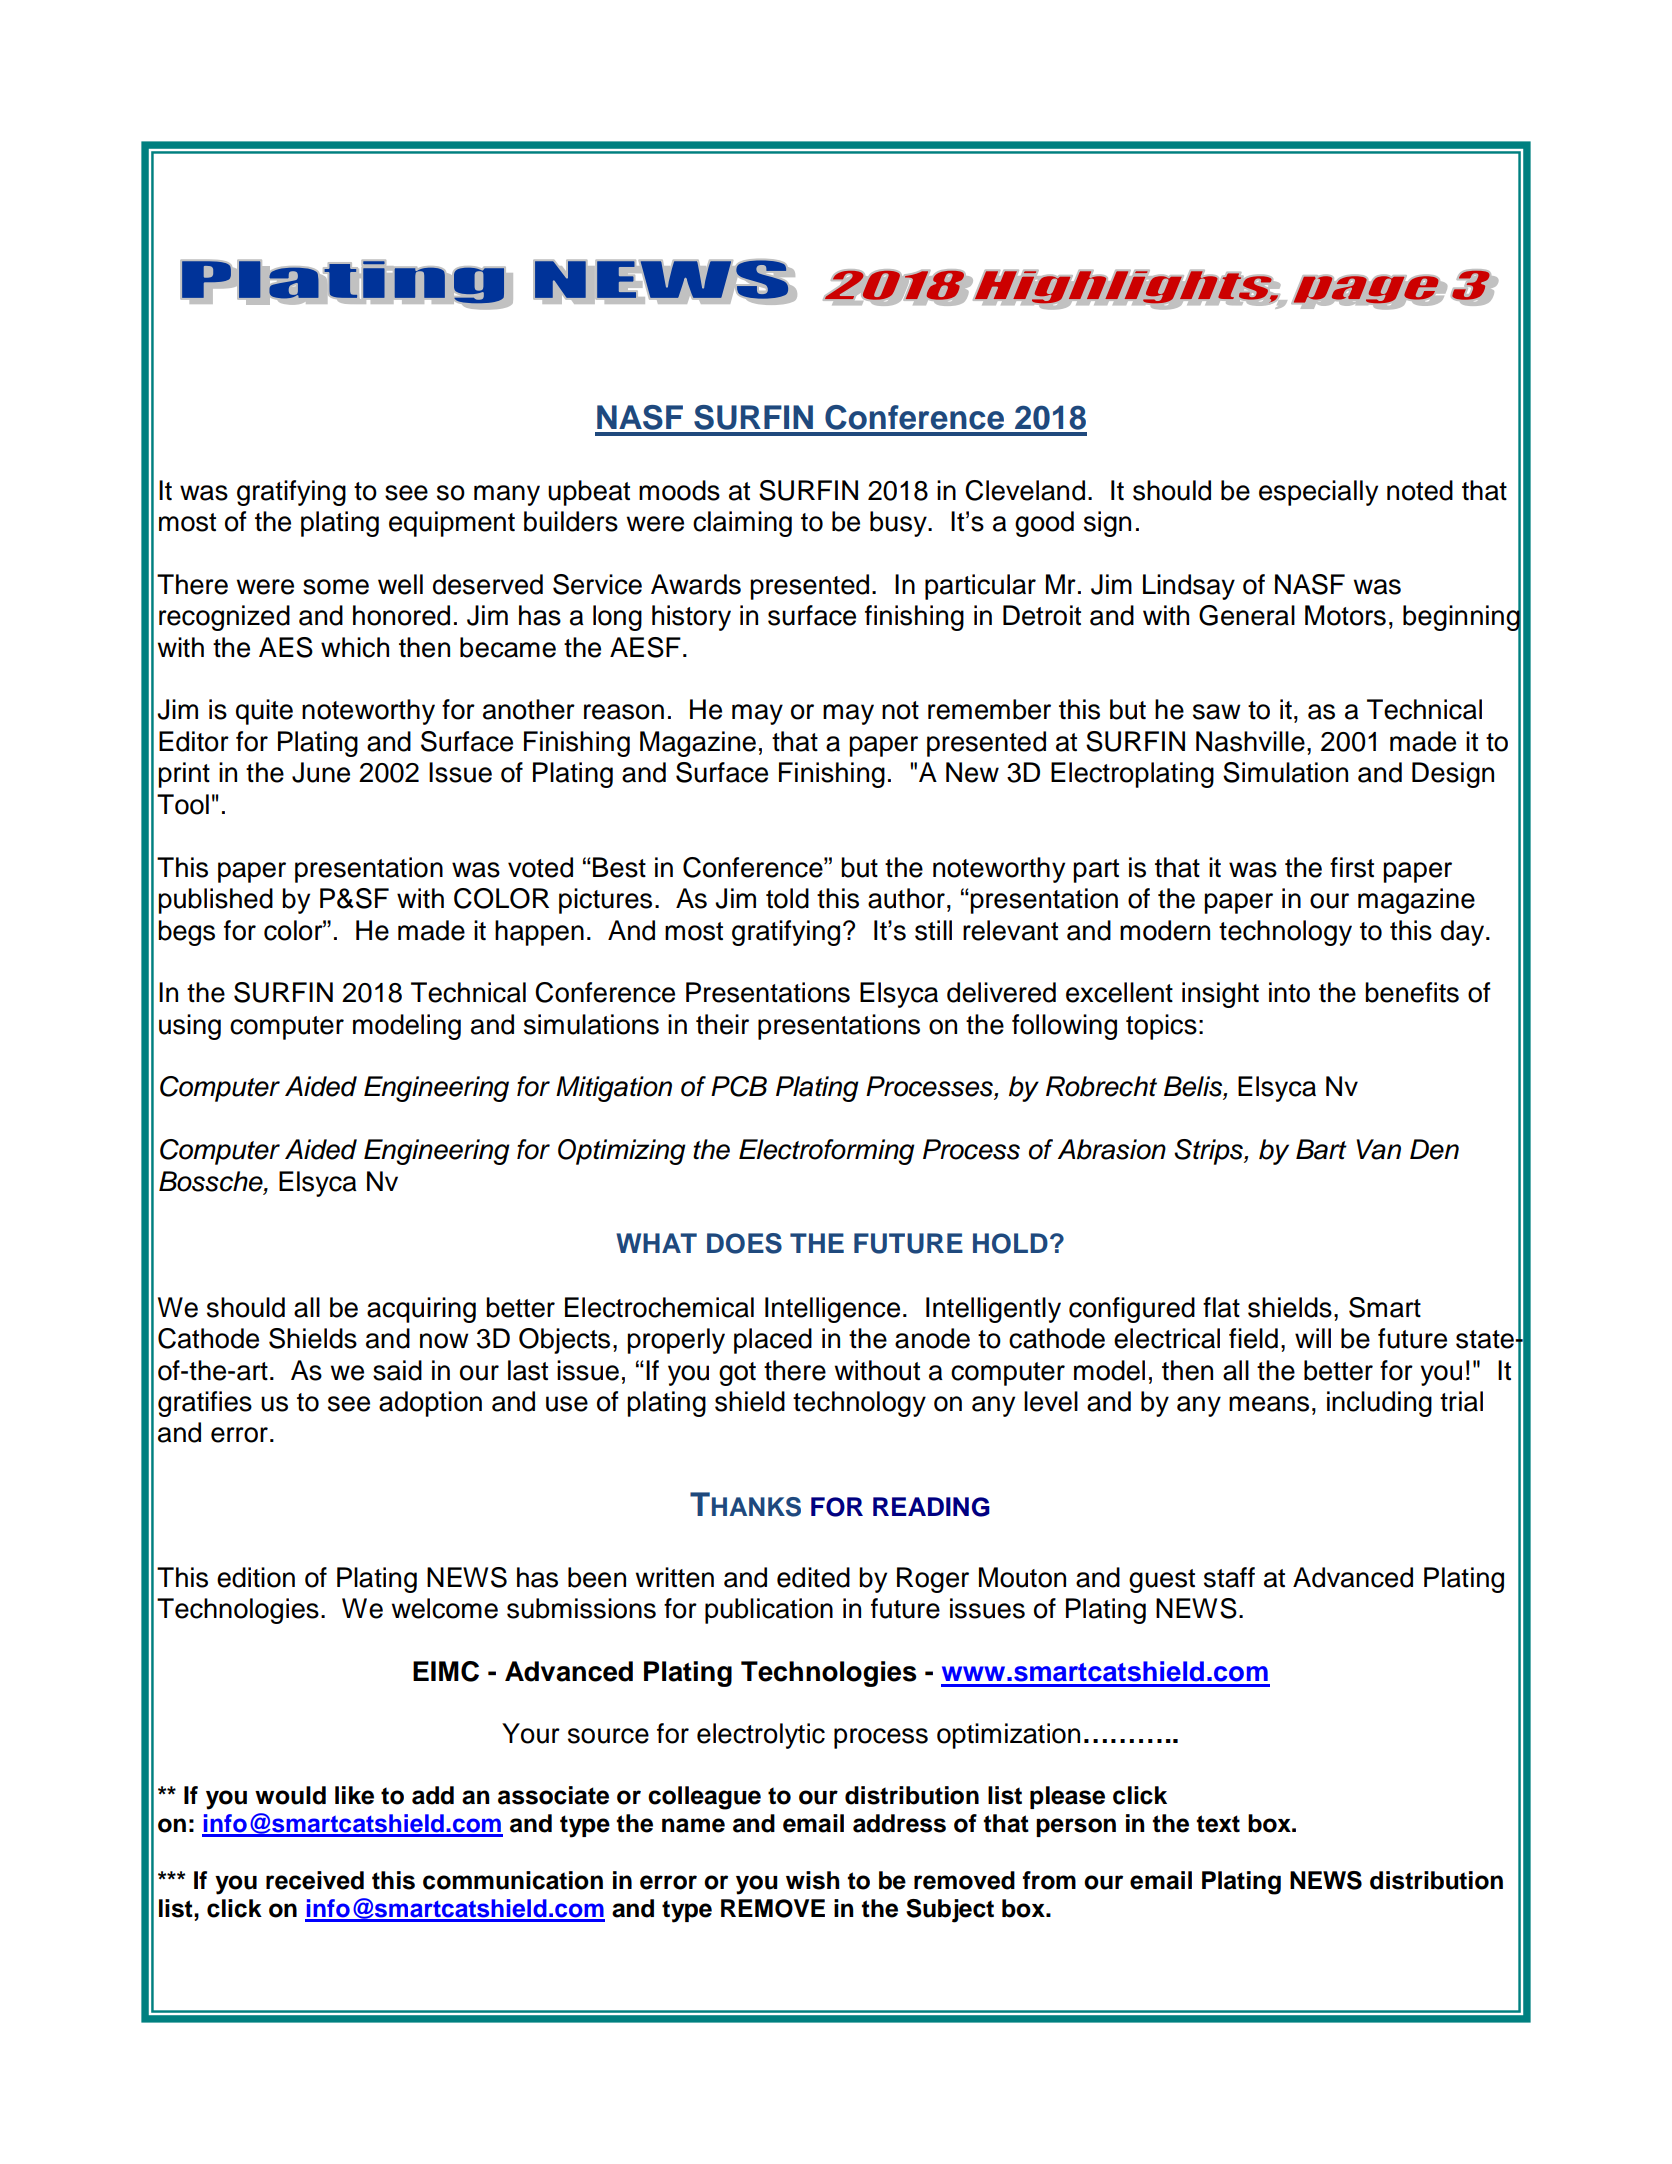 Image resolution: width=1672 pixels, height=2164 pixels. What do you see at coordinates (256, 1577) in the screenshot?
I see `edition` at bounding box center [256, 1577].
